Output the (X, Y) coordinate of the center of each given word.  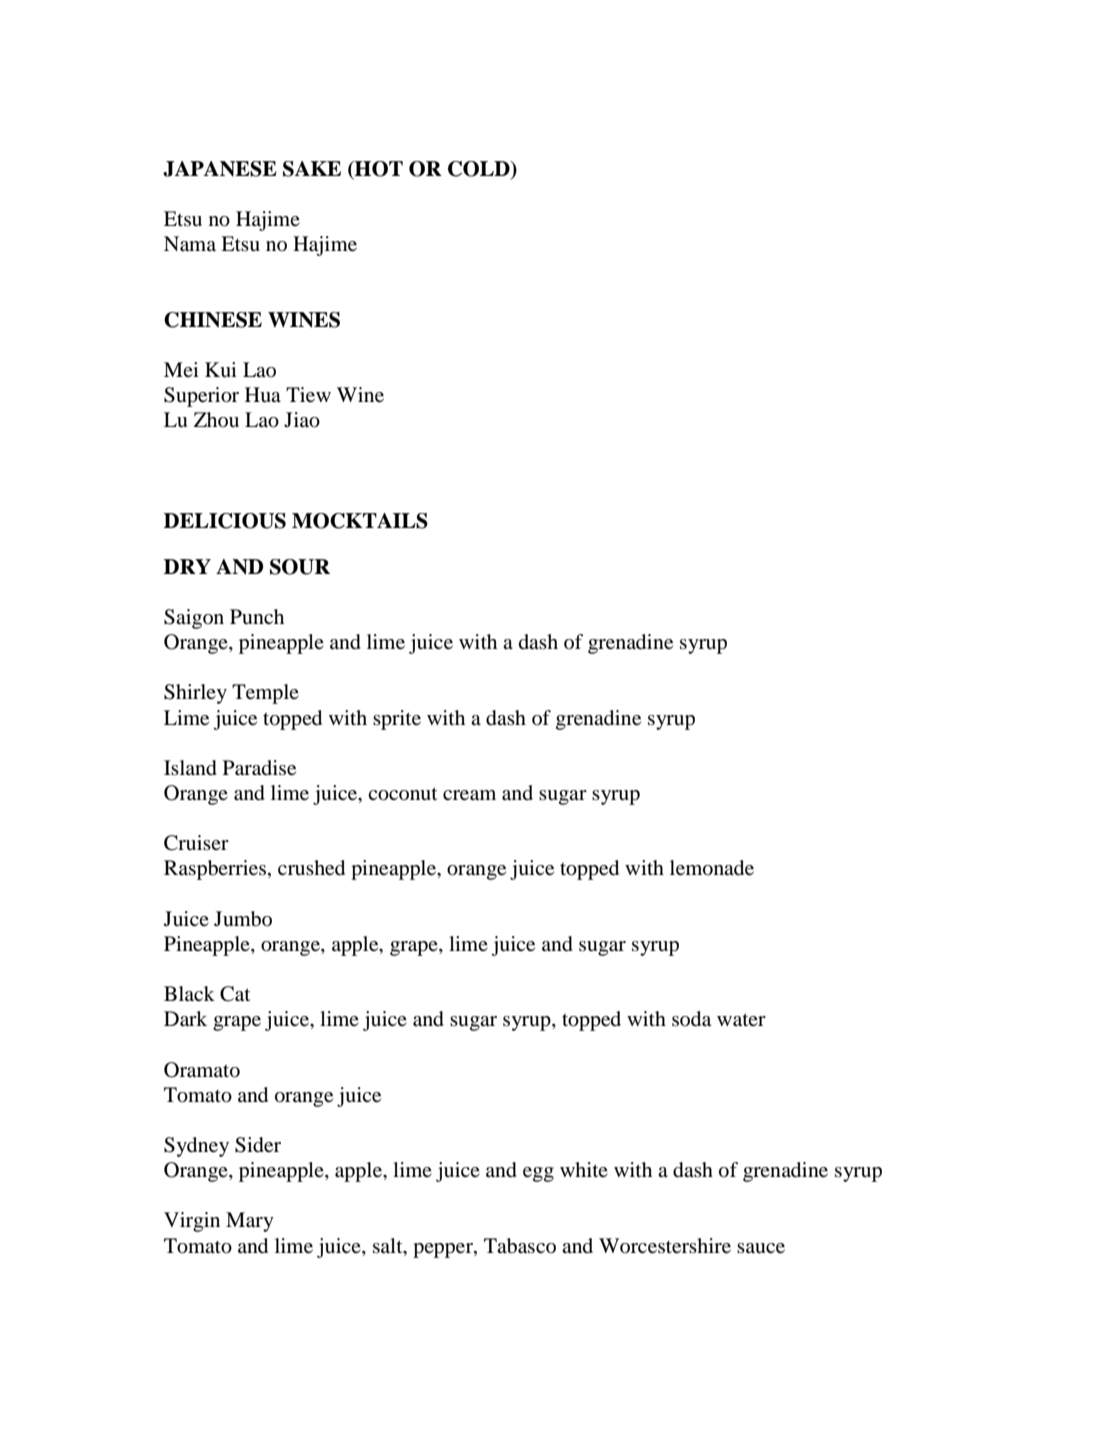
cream (469, 795)
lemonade (712, 868)
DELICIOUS (225, 521)
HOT (378, 170)
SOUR (300, 567)
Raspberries (215, 870)
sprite (397, 720)
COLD (480, 170)
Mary (250, 1222)
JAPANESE (220, 169)
